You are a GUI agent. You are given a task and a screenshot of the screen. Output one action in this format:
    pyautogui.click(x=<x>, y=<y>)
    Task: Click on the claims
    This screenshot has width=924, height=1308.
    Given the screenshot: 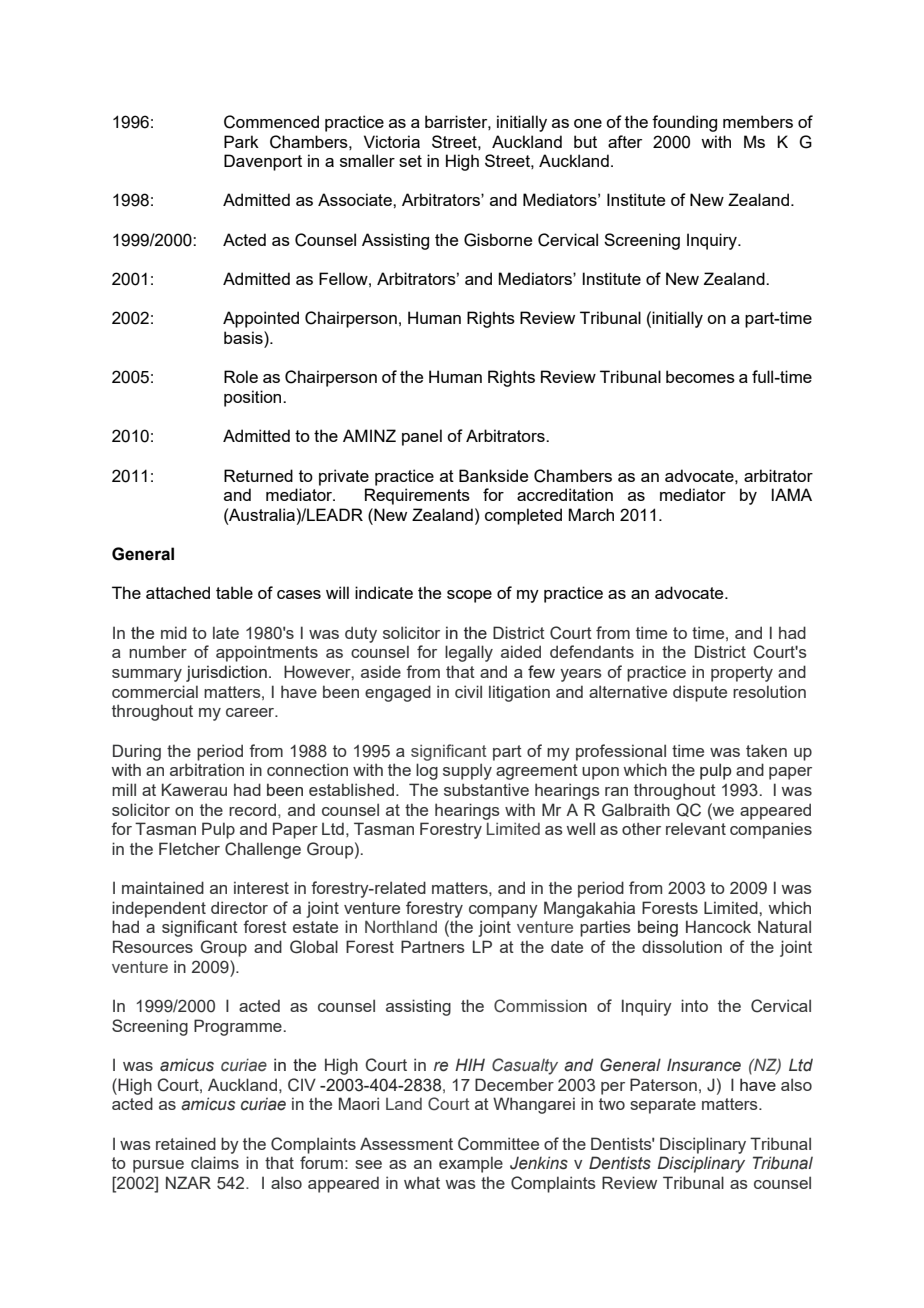 What is the action you would take?
    pyautogui.click(x=215, y=1162)
